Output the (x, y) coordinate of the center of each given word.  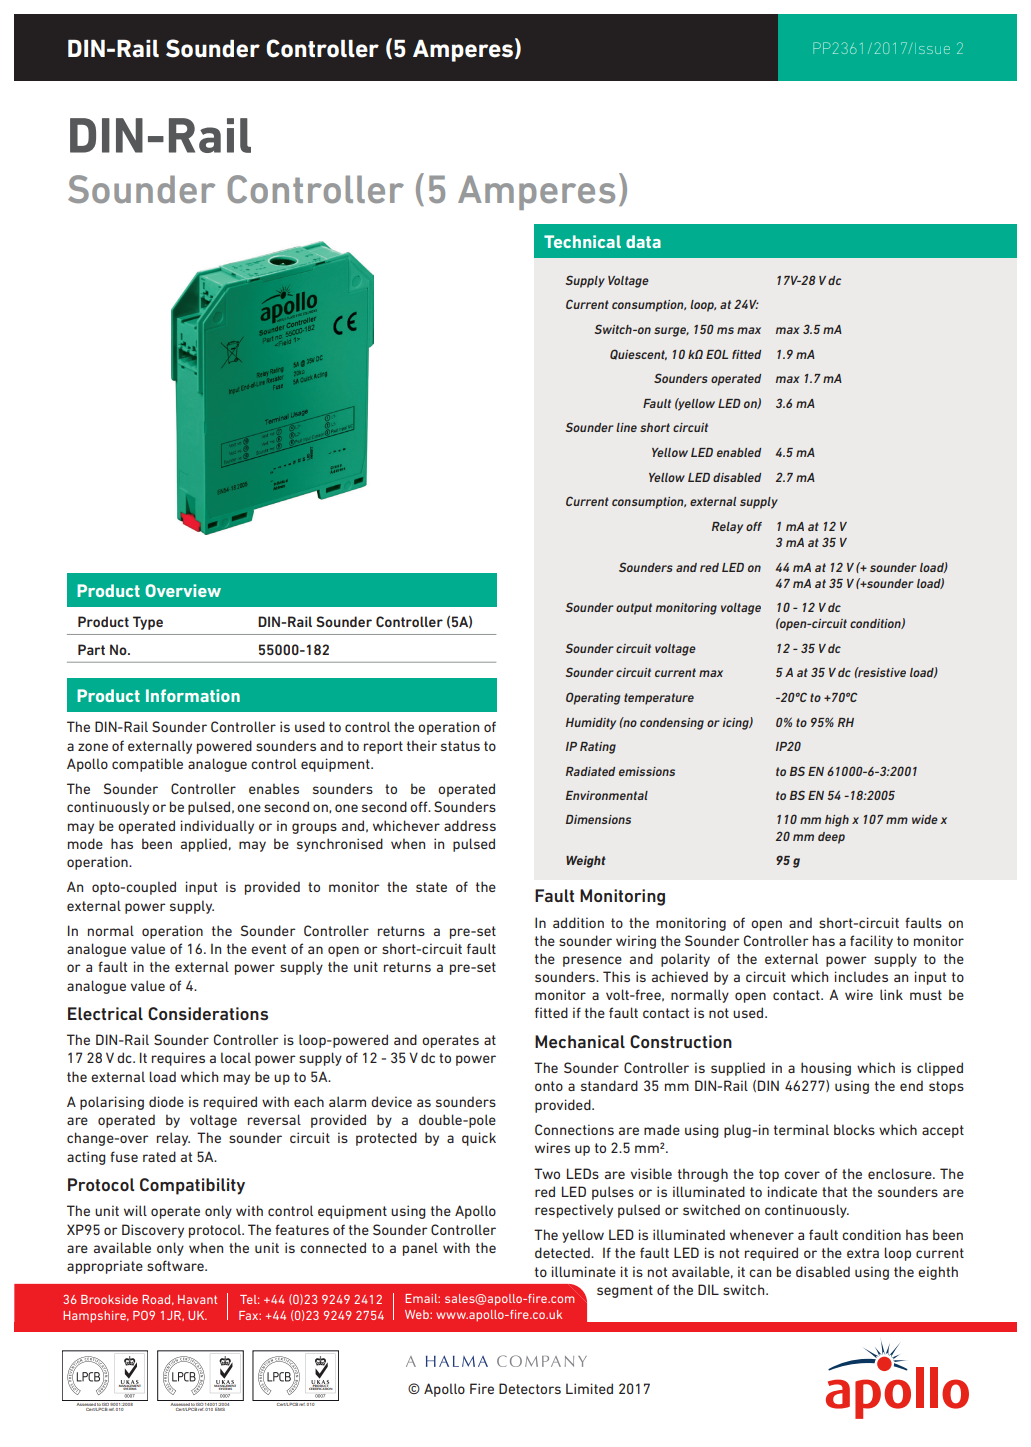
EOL (717, 354)
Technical (582, 241)
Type (148, 623)
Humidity (591, 724)
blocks (854, 1129)
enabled (739, 452)
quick (479, 1139)
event (268, 949)
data (643, 241)
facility (871, 942)
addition (578, 922)
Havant (197, 1299)
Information (193, 695)
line (626, 427)
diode (166, 1101)
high (837, 821)
